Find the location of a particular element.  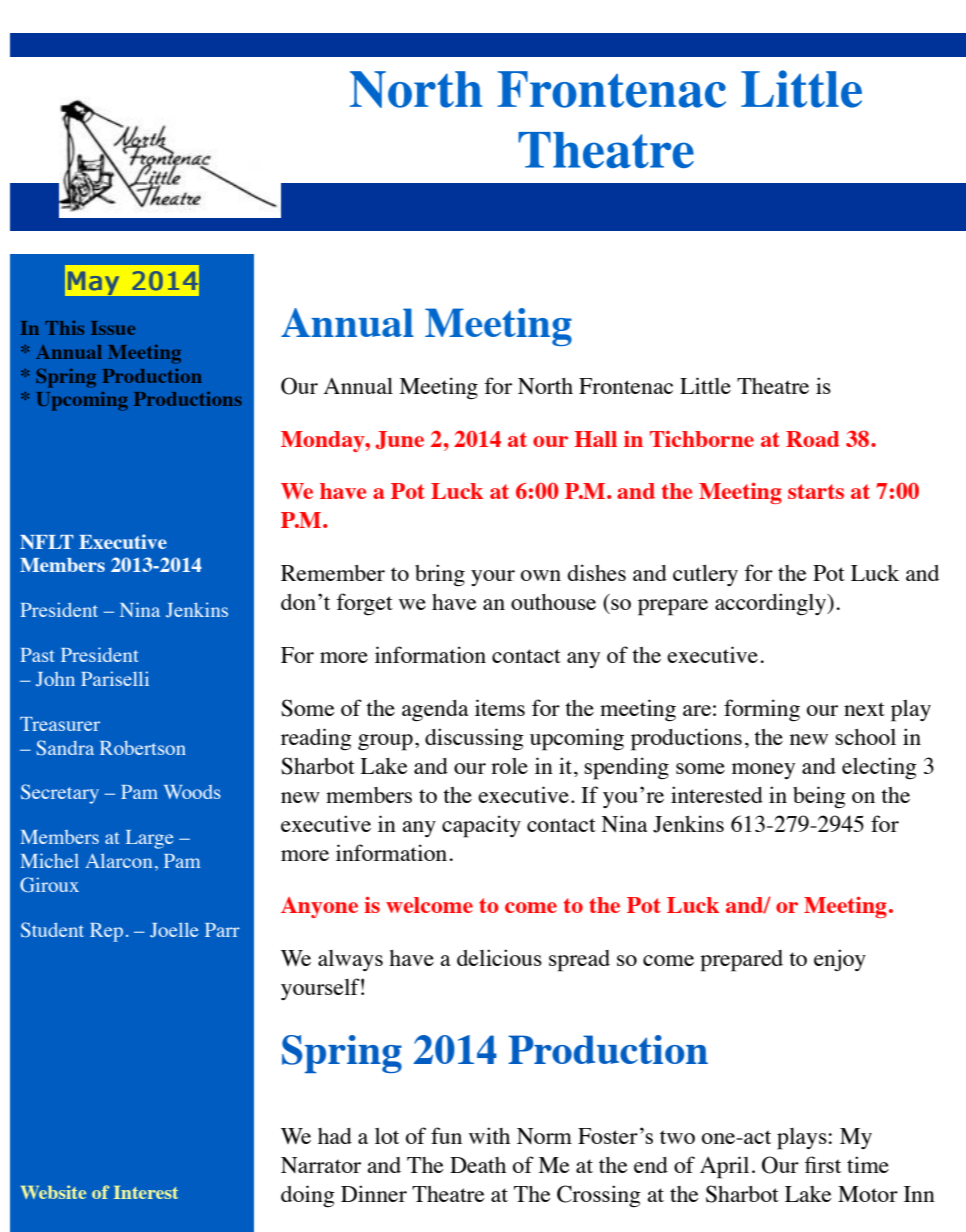

Road is located at coordinates (812, 439).
